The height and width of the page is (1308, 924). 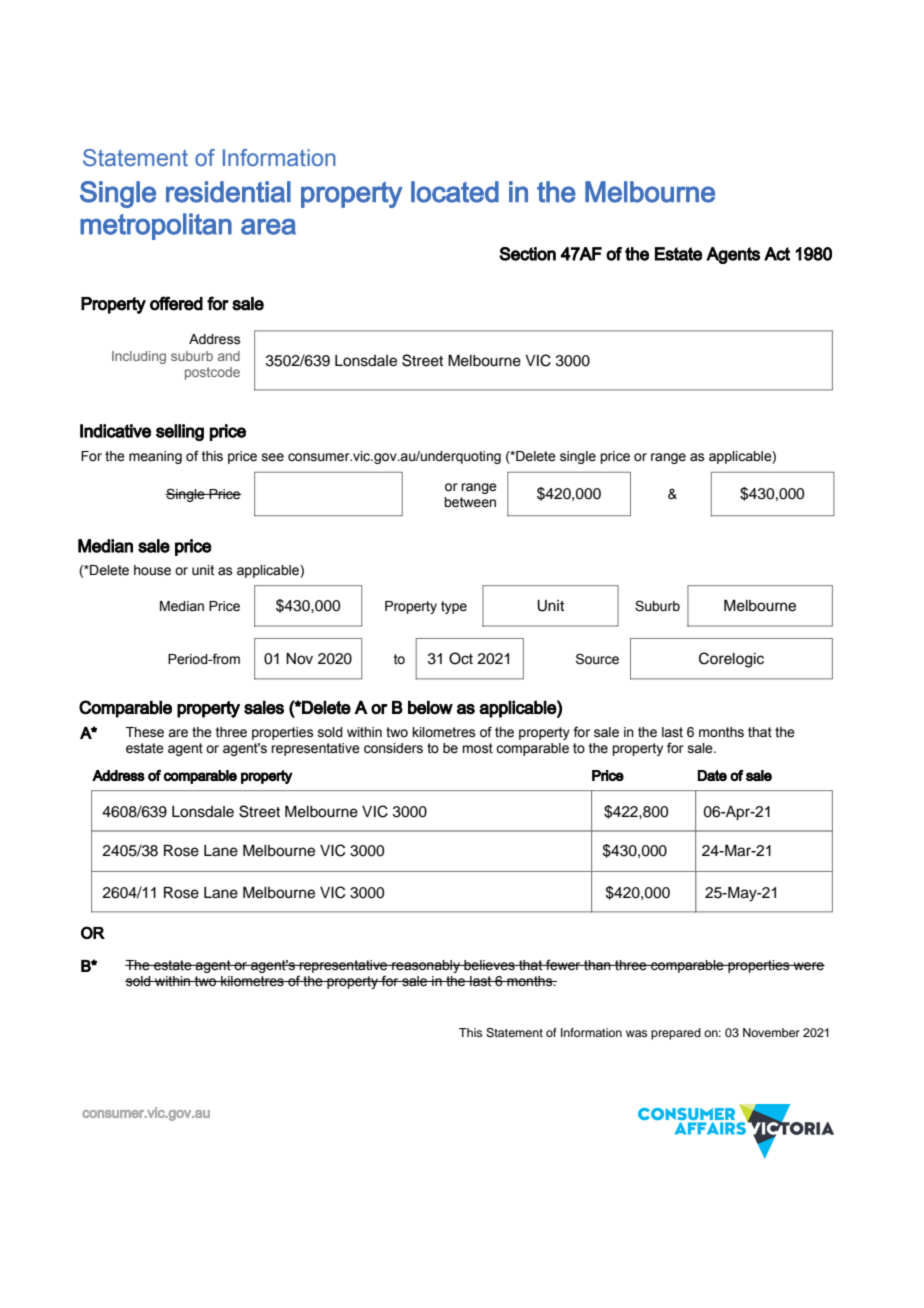 What do you see at coordinates (597, 659) in the page?
I see `Source` at bounding box center [597, 659].
